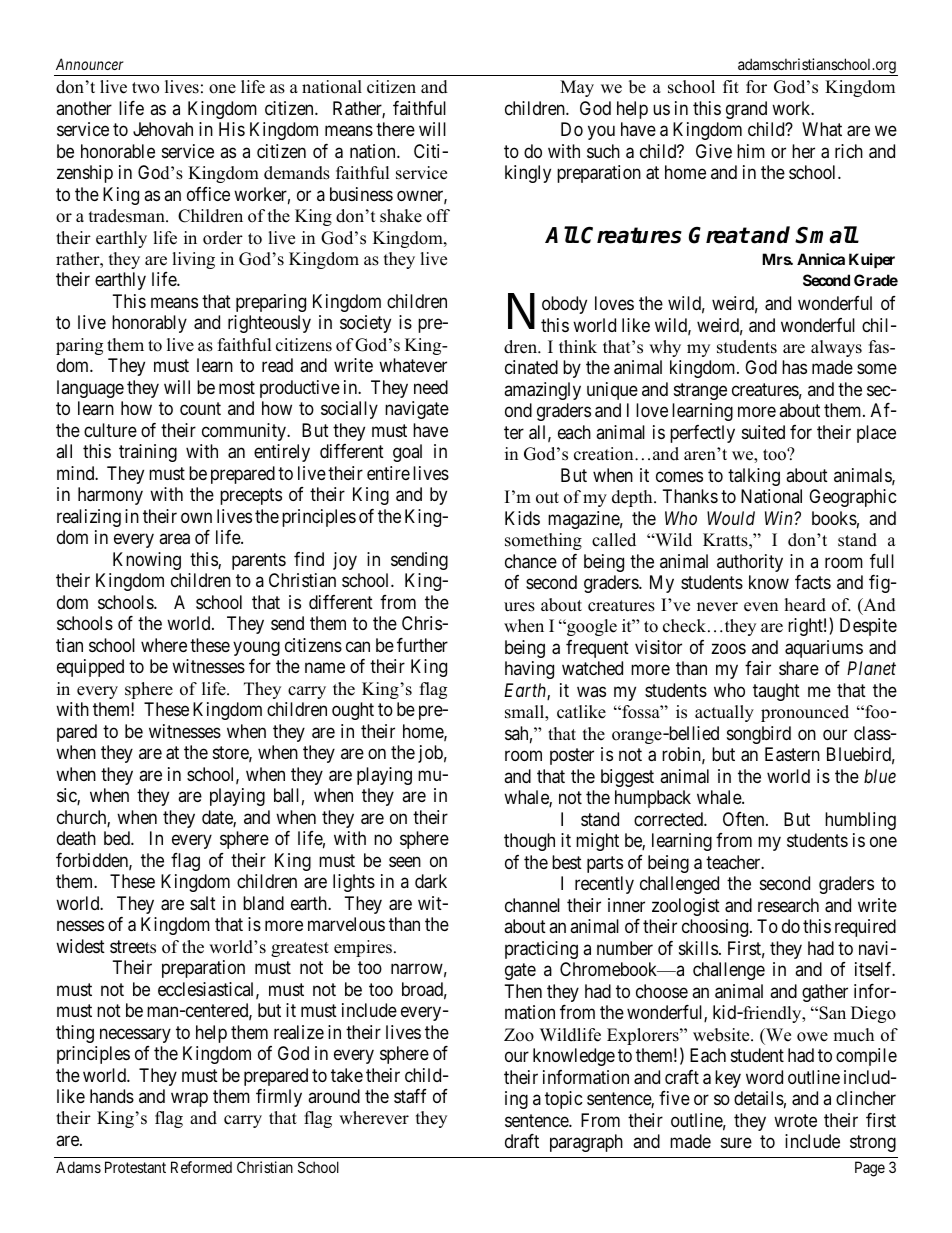 Image resolution: width=952 pixels, height=1233 pixels. Describe the element at coordinates (788, 905) in the screenshot. I see `research` at that location.
